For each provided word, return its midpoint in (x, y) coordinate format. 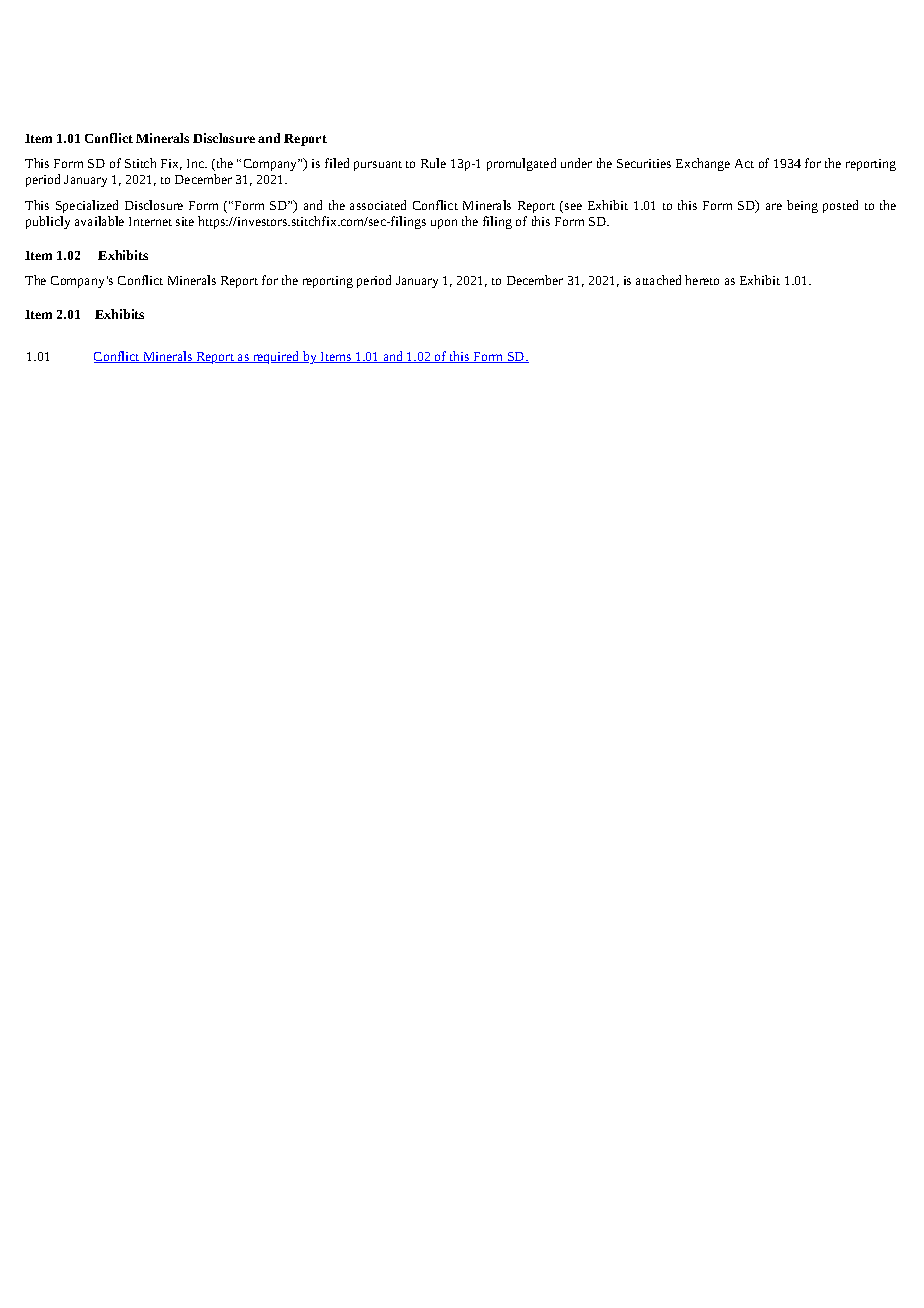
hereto (702, 280)
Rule (433, 163)
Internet (150, 221)
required (276, 357)
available (99, 221)
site (185, 221)
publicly (48, 222)
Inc (196, 163)
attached (658, 280)
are (774, 206)
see (573, 206)
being (802, 206)
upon (444, 224)
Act (744, 163)
